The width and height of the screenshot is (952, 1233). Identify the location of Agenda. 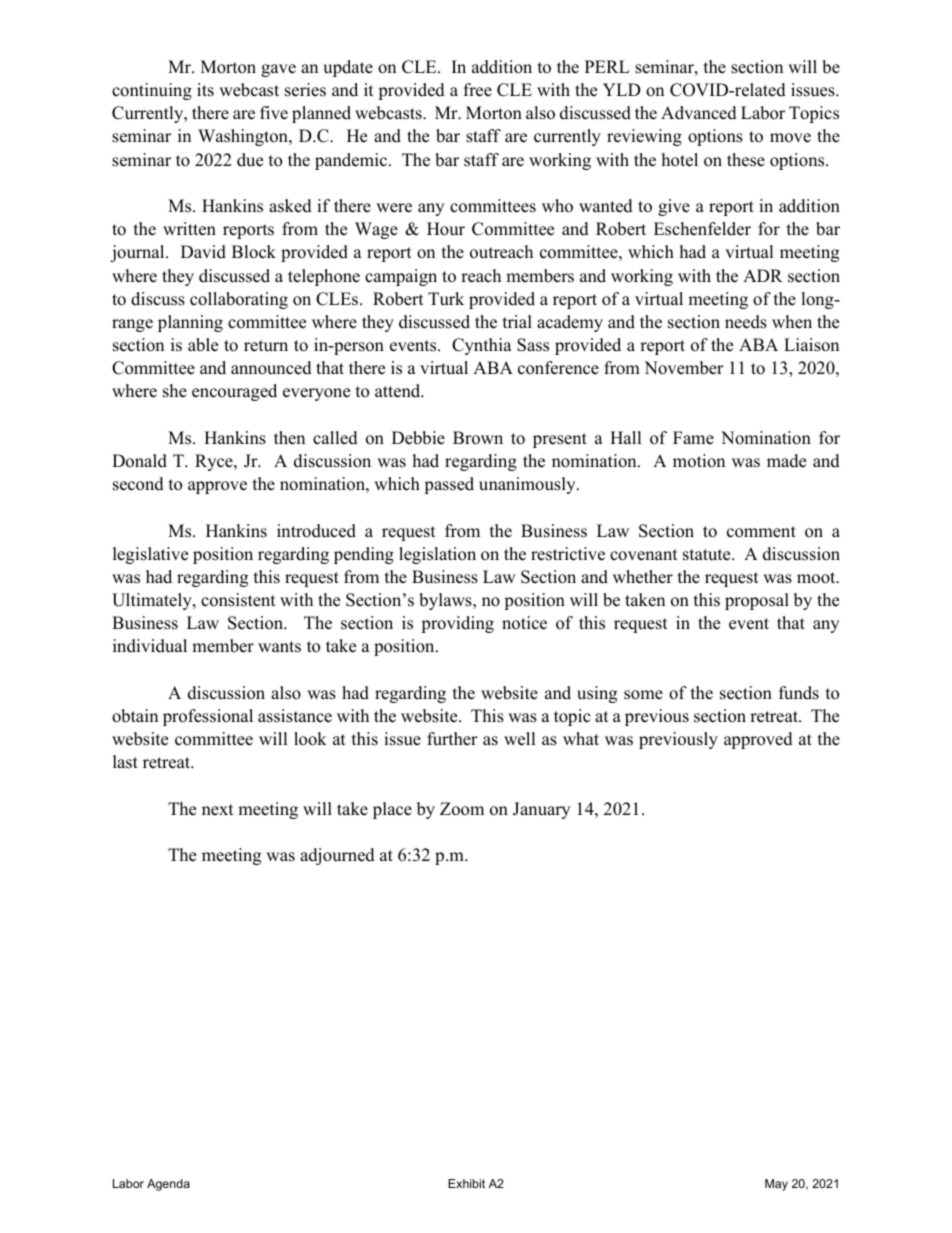
(168, 1185).
